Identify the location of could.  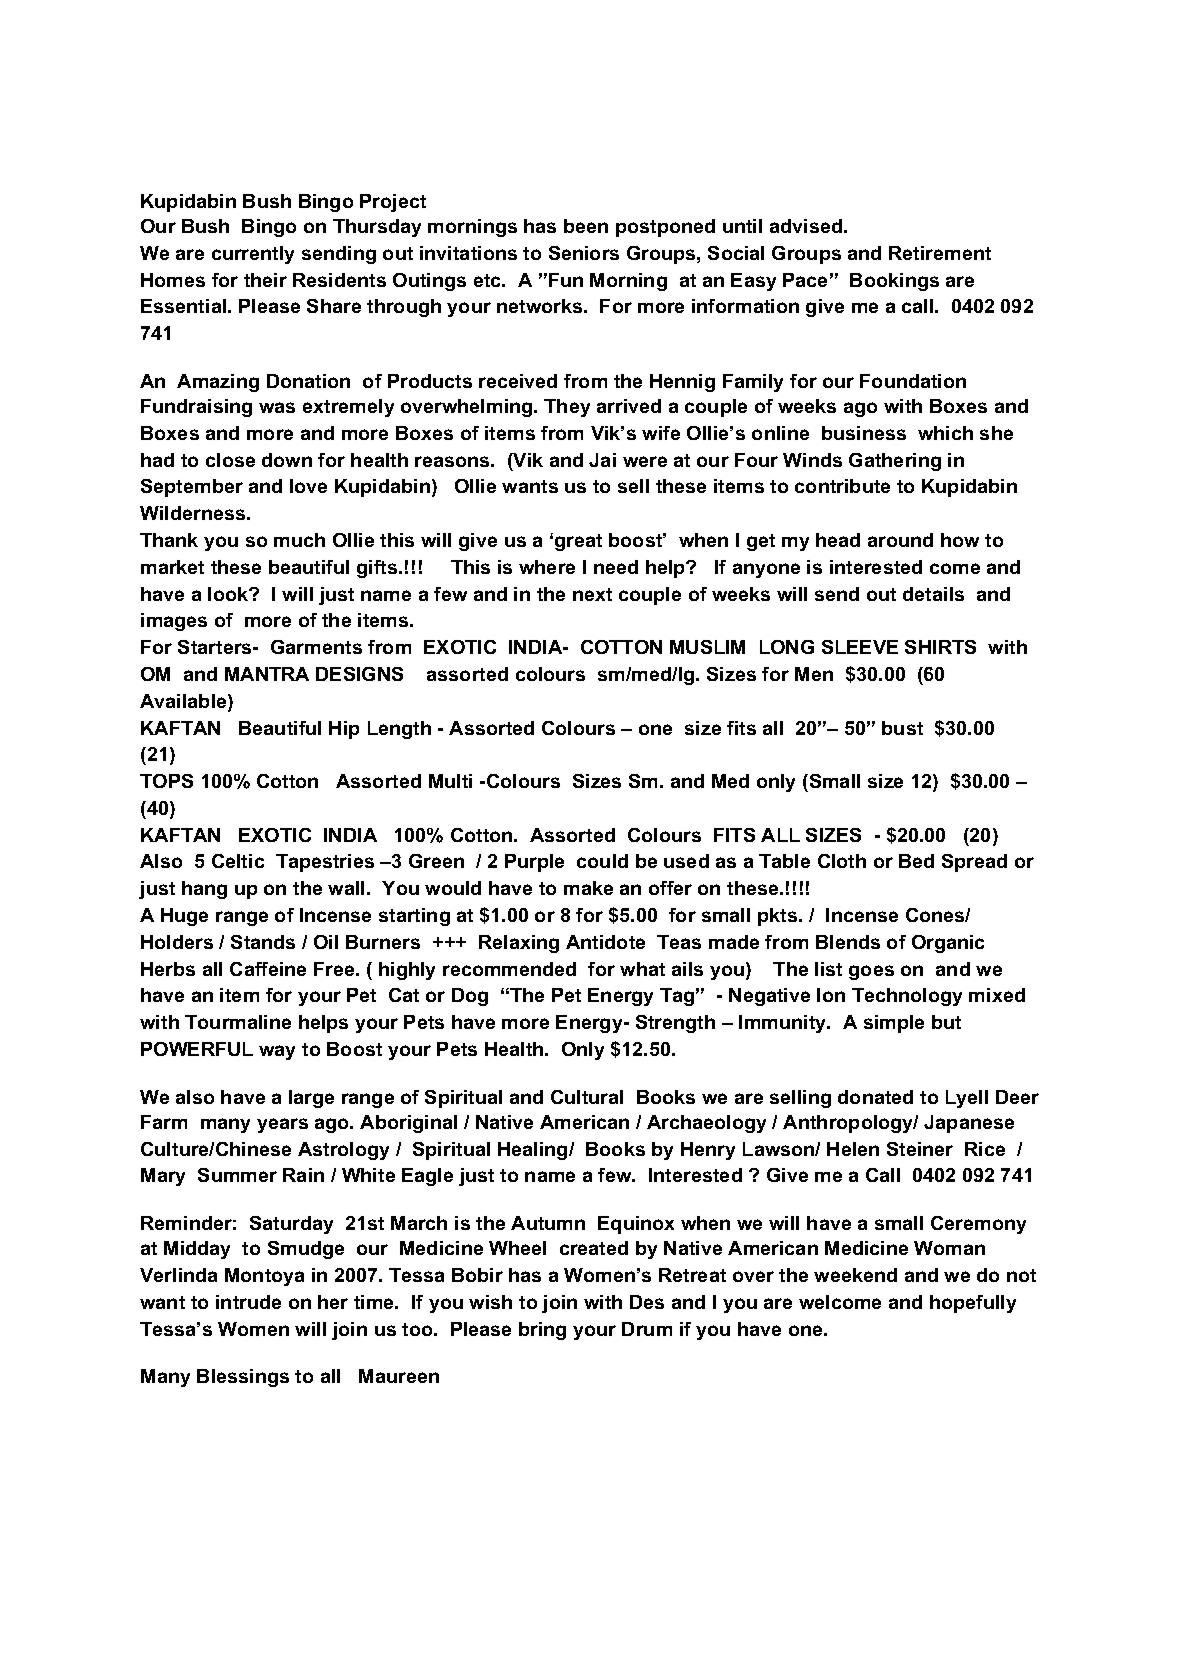
(602, 861).
